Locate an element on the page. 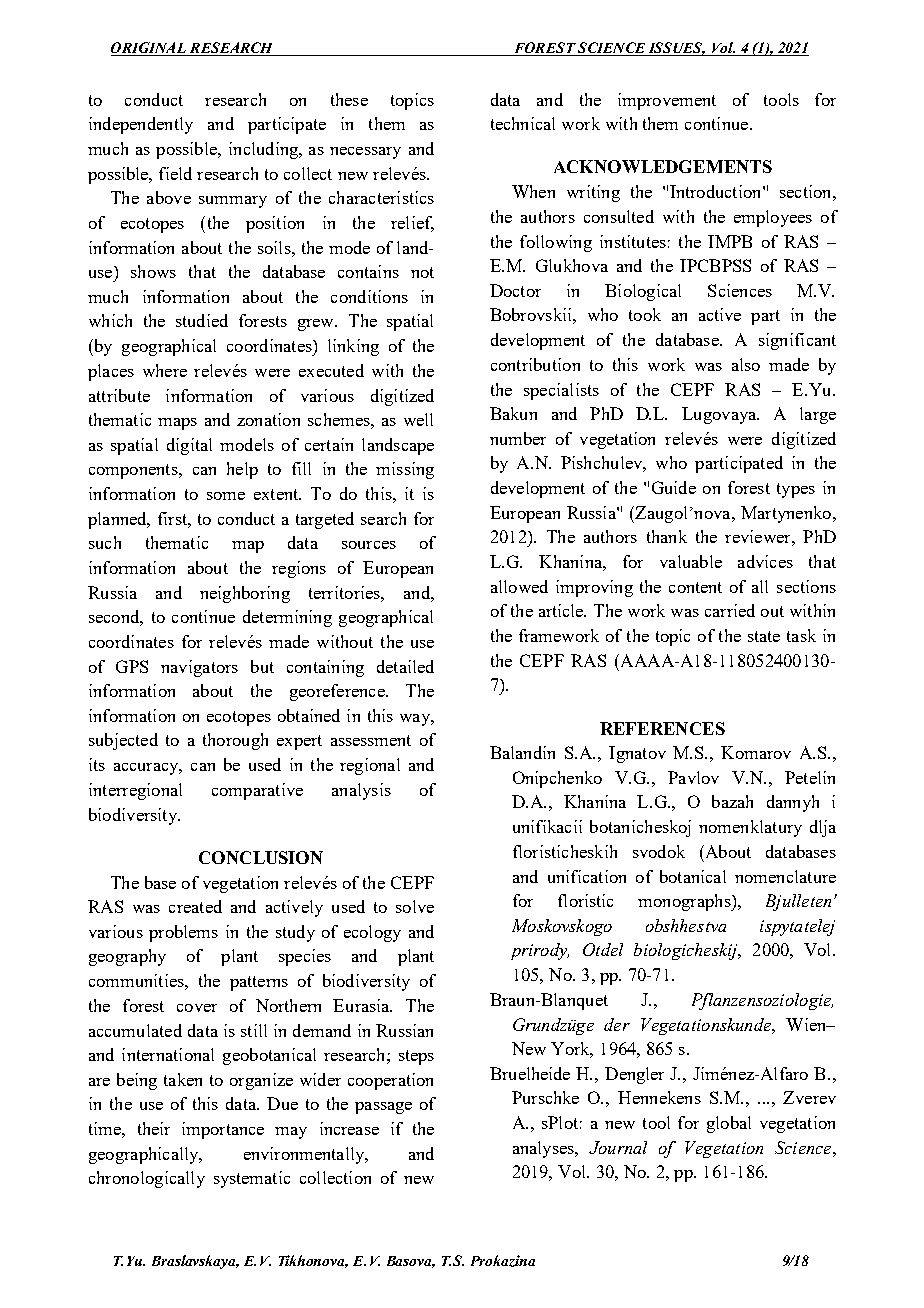 This page has height=1308, width=924. allowed is located at coordinates (519, 586).
